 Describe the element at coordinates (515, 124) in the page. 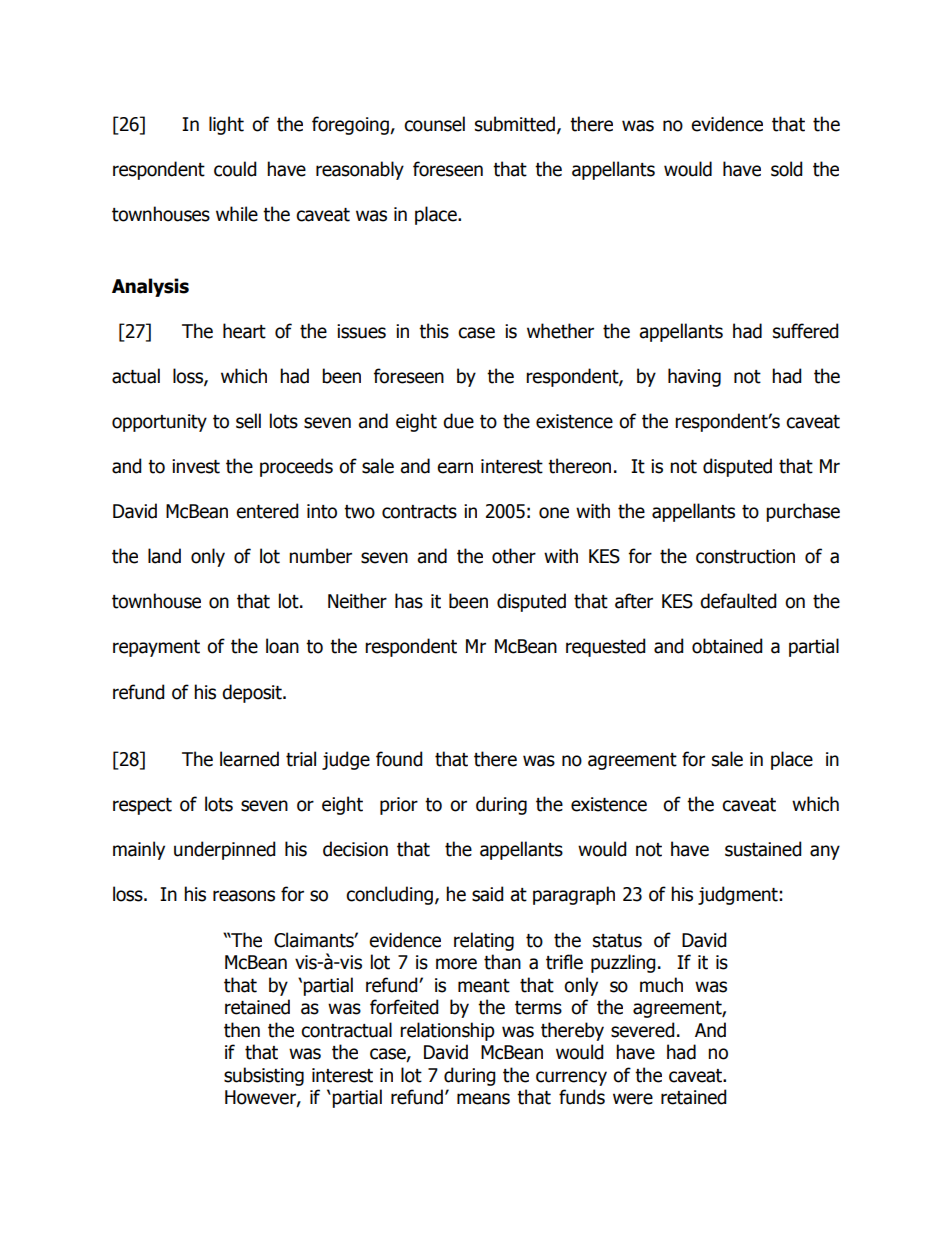

I see `submitted` at that location.
